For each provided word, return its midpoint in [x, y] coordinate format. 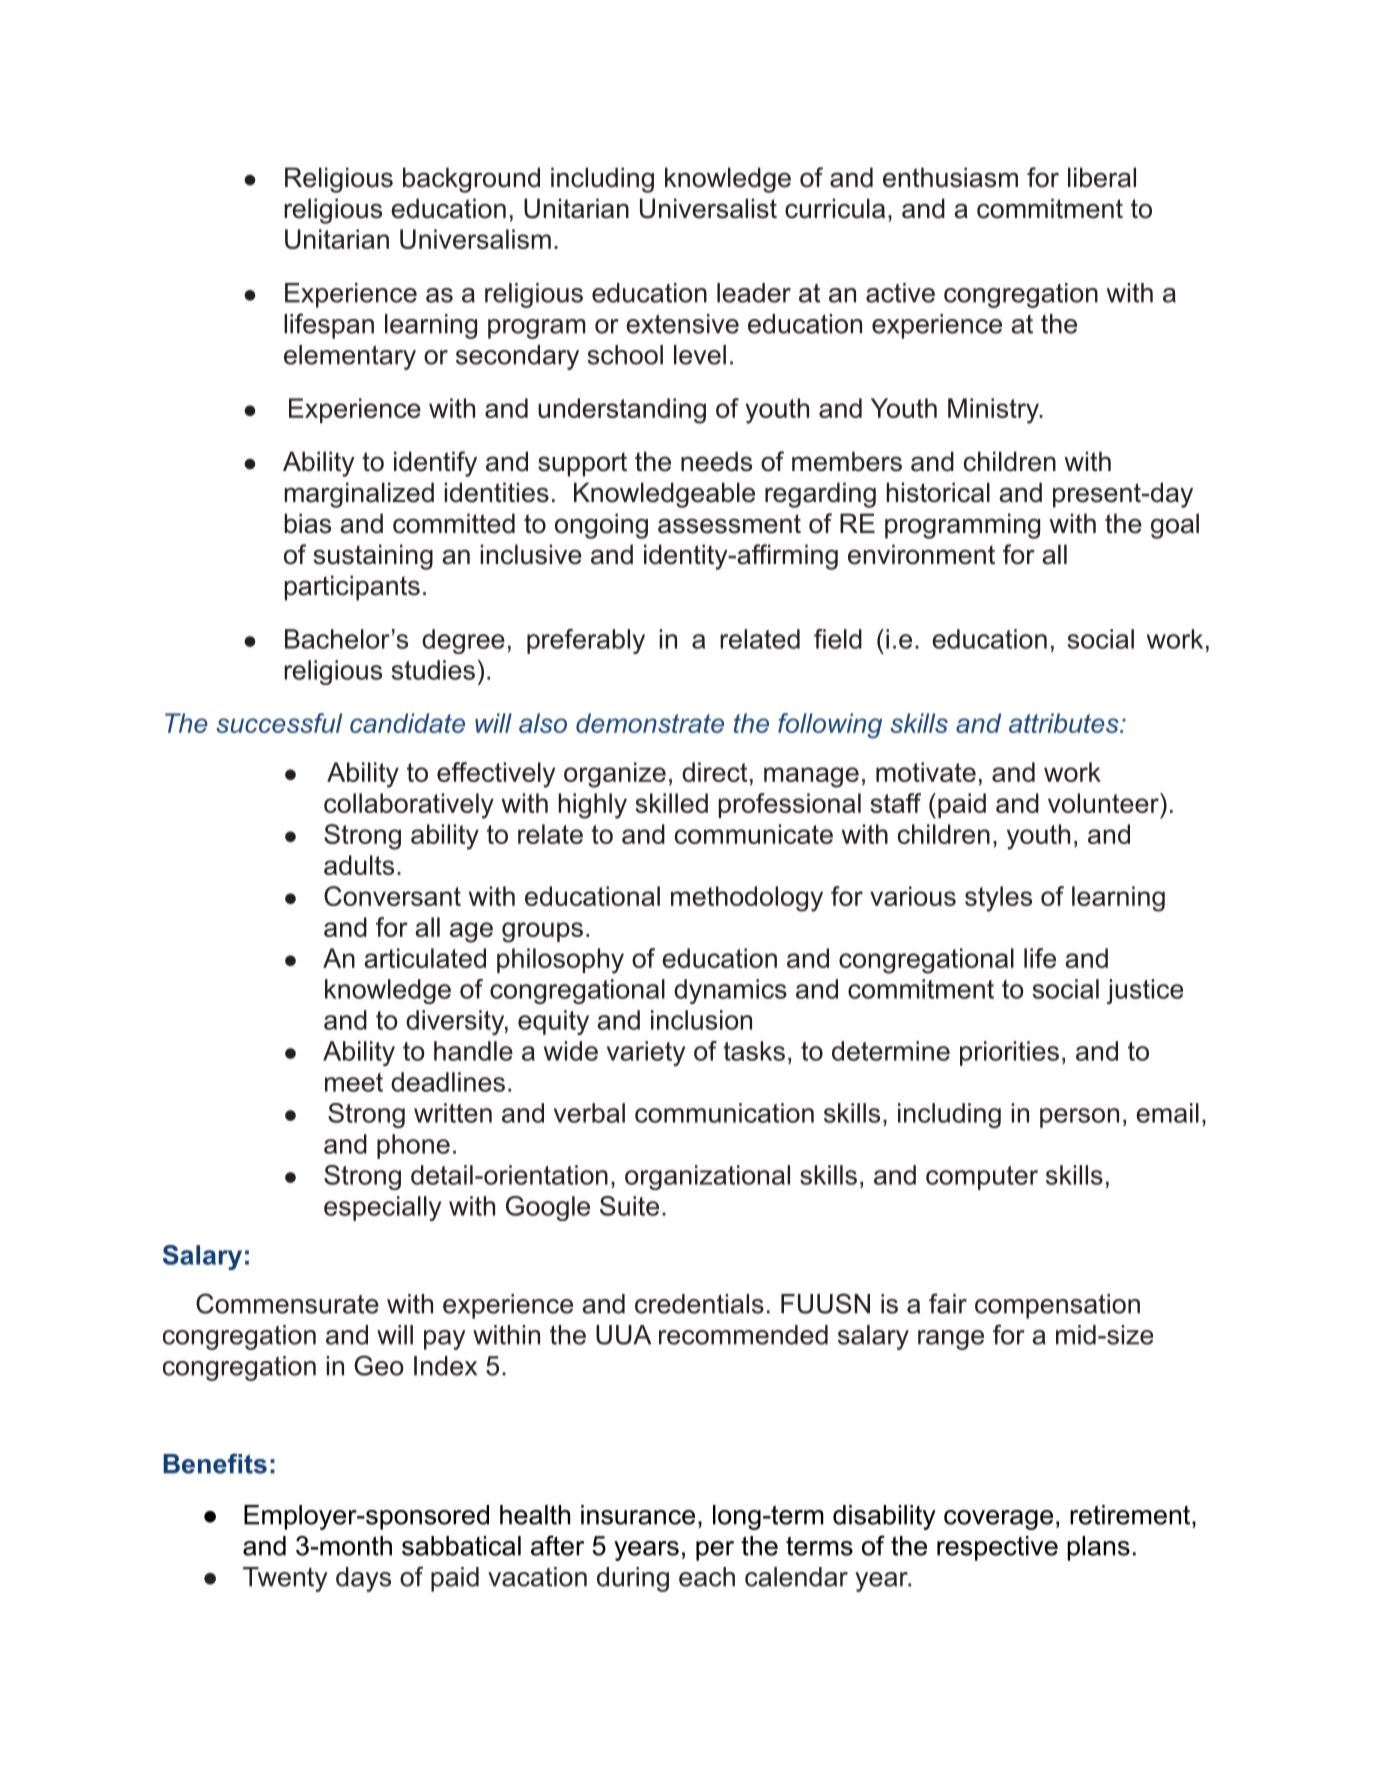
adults [359, 865]
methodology [747, 899]
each [707, 1577]
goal [1175, 526]
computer [982, 1178]
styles [998, 899]
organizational [707, 1177]
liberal [1102, 177]
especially [382, 1208]
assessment [729, 524]
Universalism [475, 239]
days [363, 1579]
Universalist [708, 208]
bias [307, 523]
